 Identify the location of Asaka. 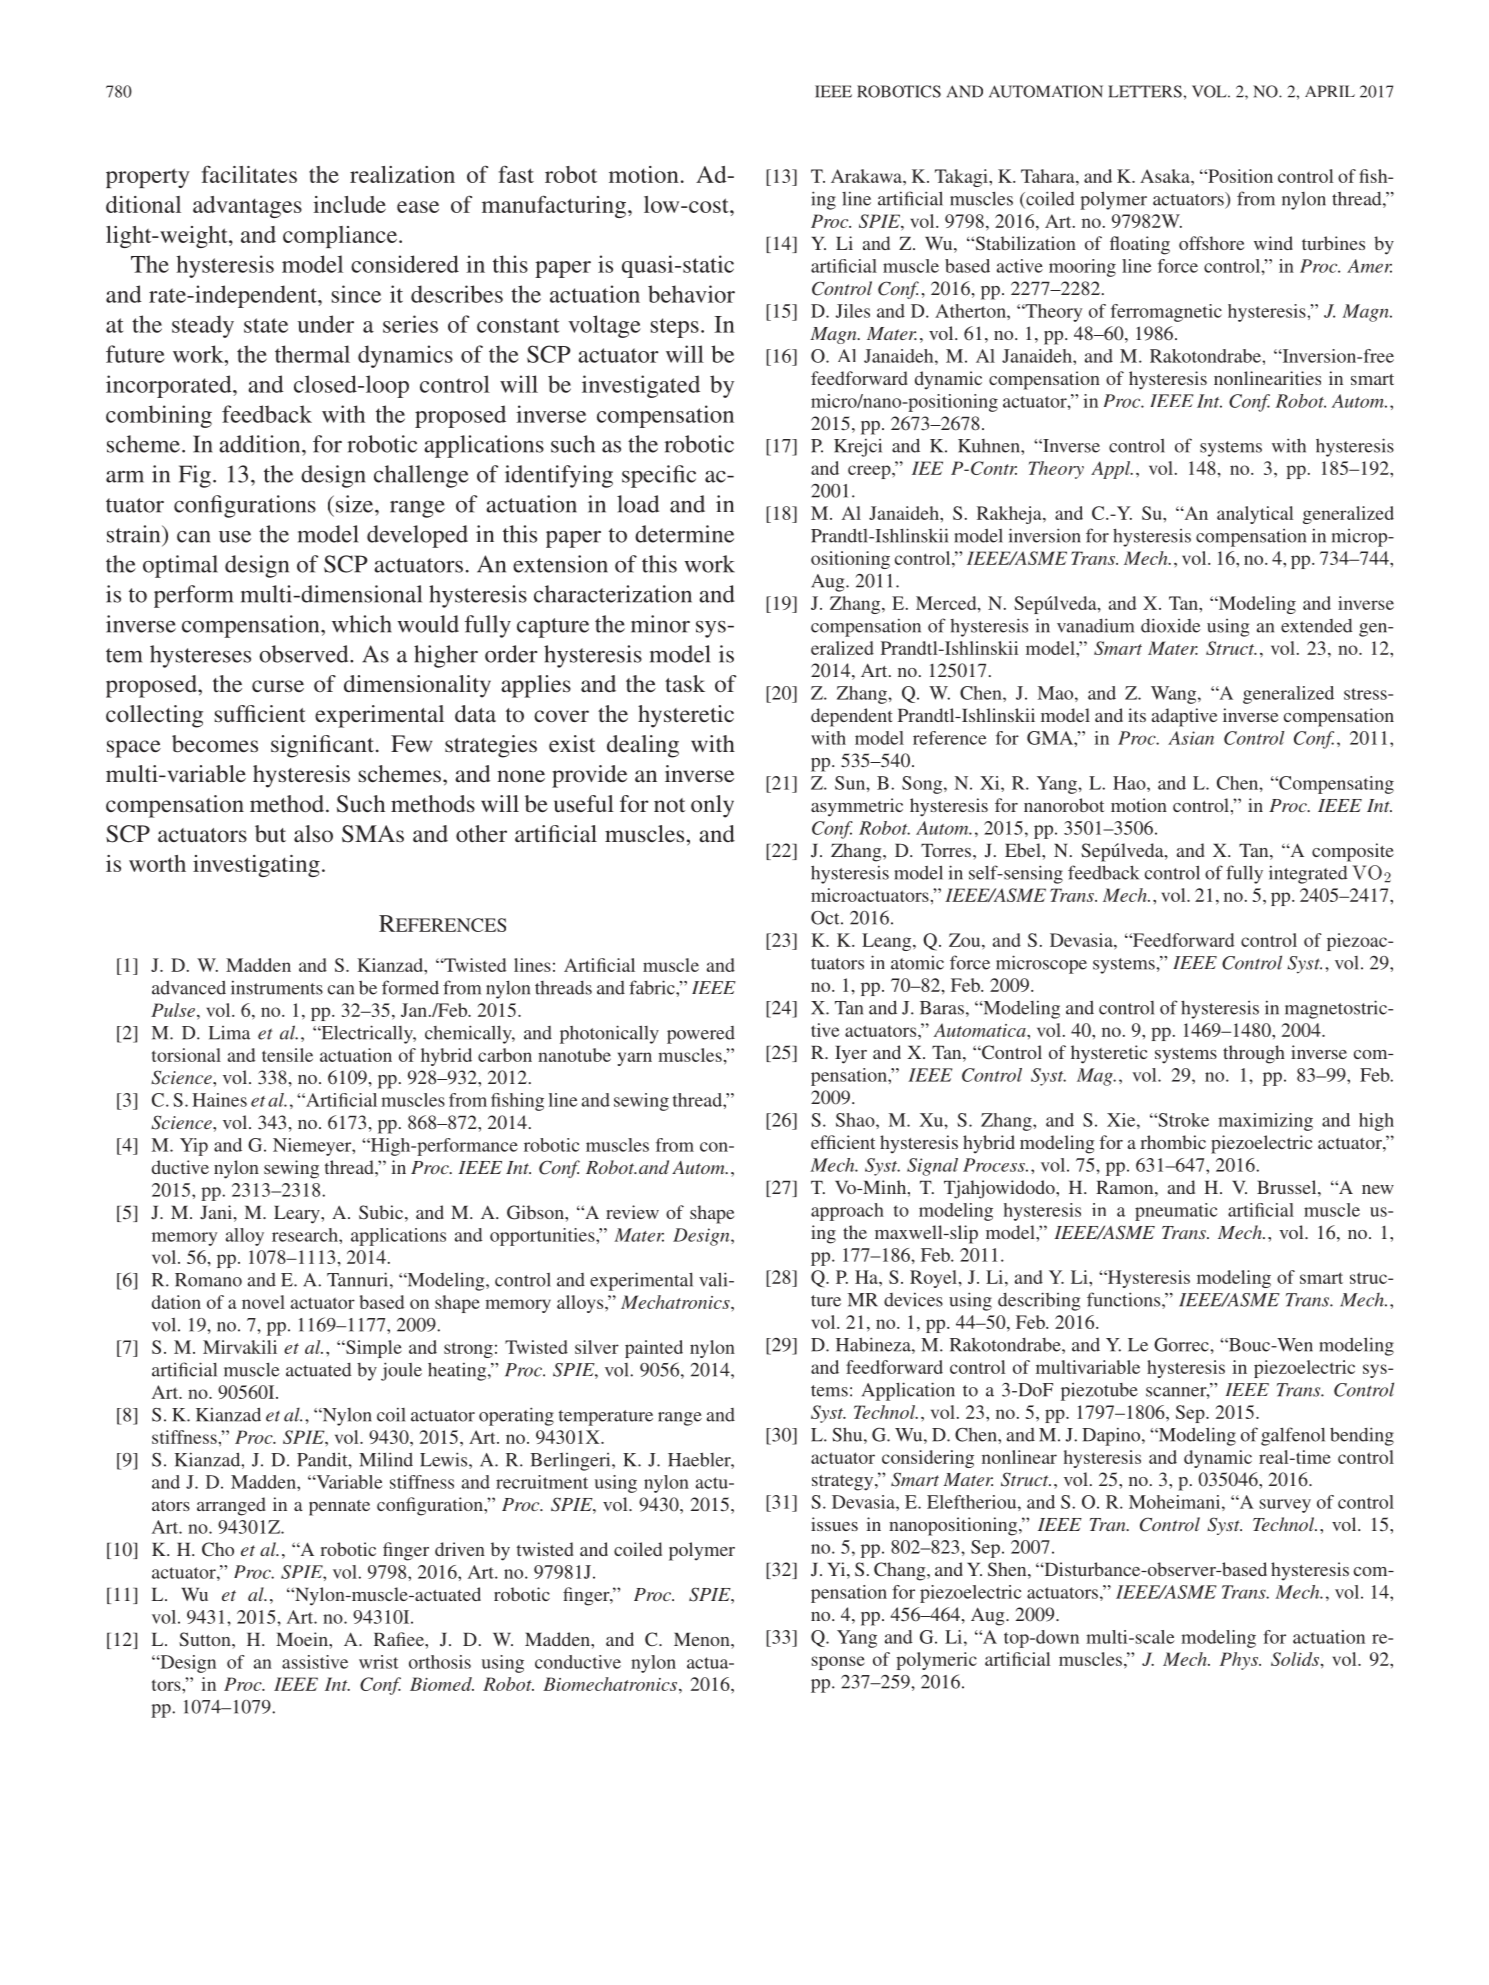
(1166, 176).
